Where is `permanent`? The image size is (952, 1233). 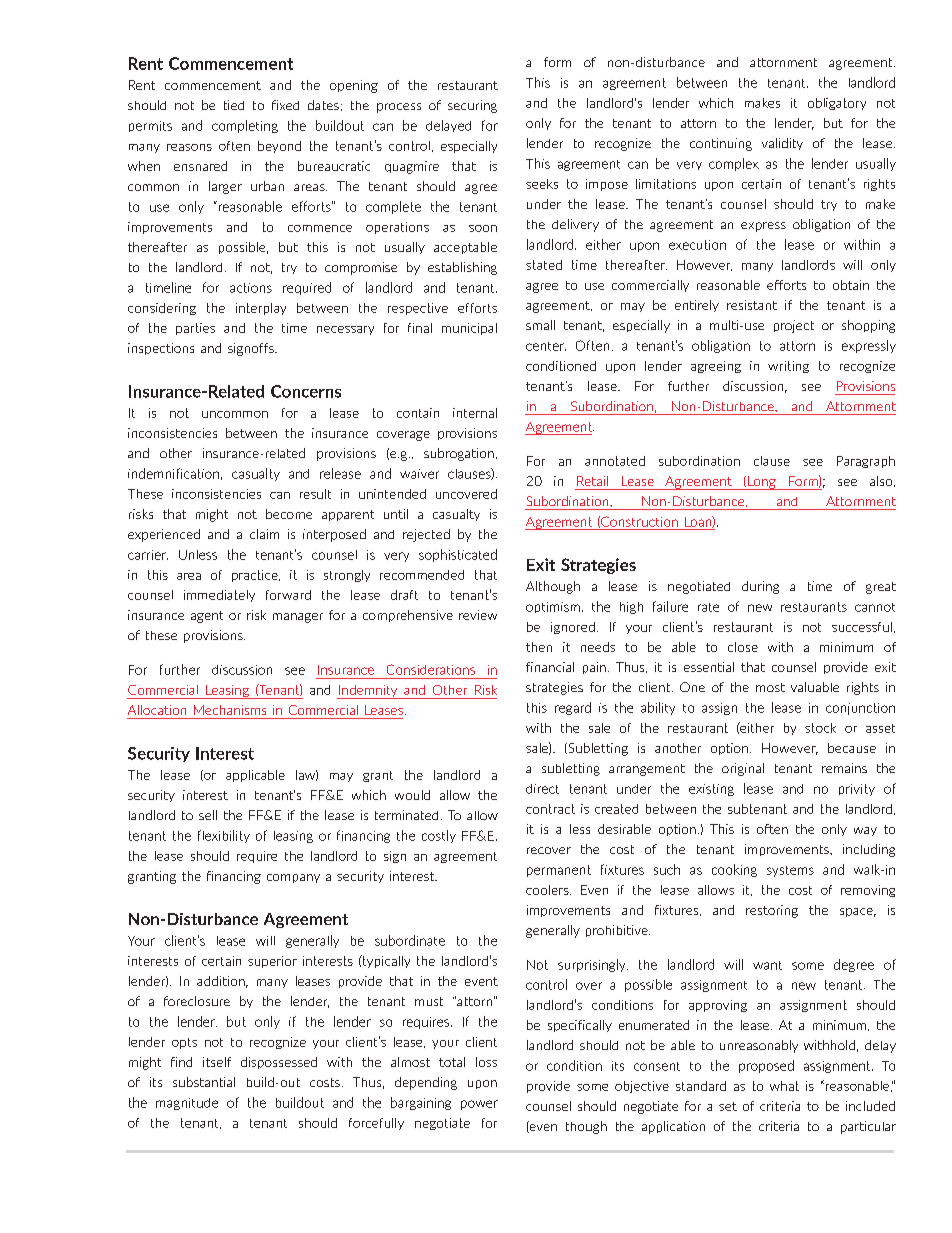 permanent is located at coordinates (559, 871).
